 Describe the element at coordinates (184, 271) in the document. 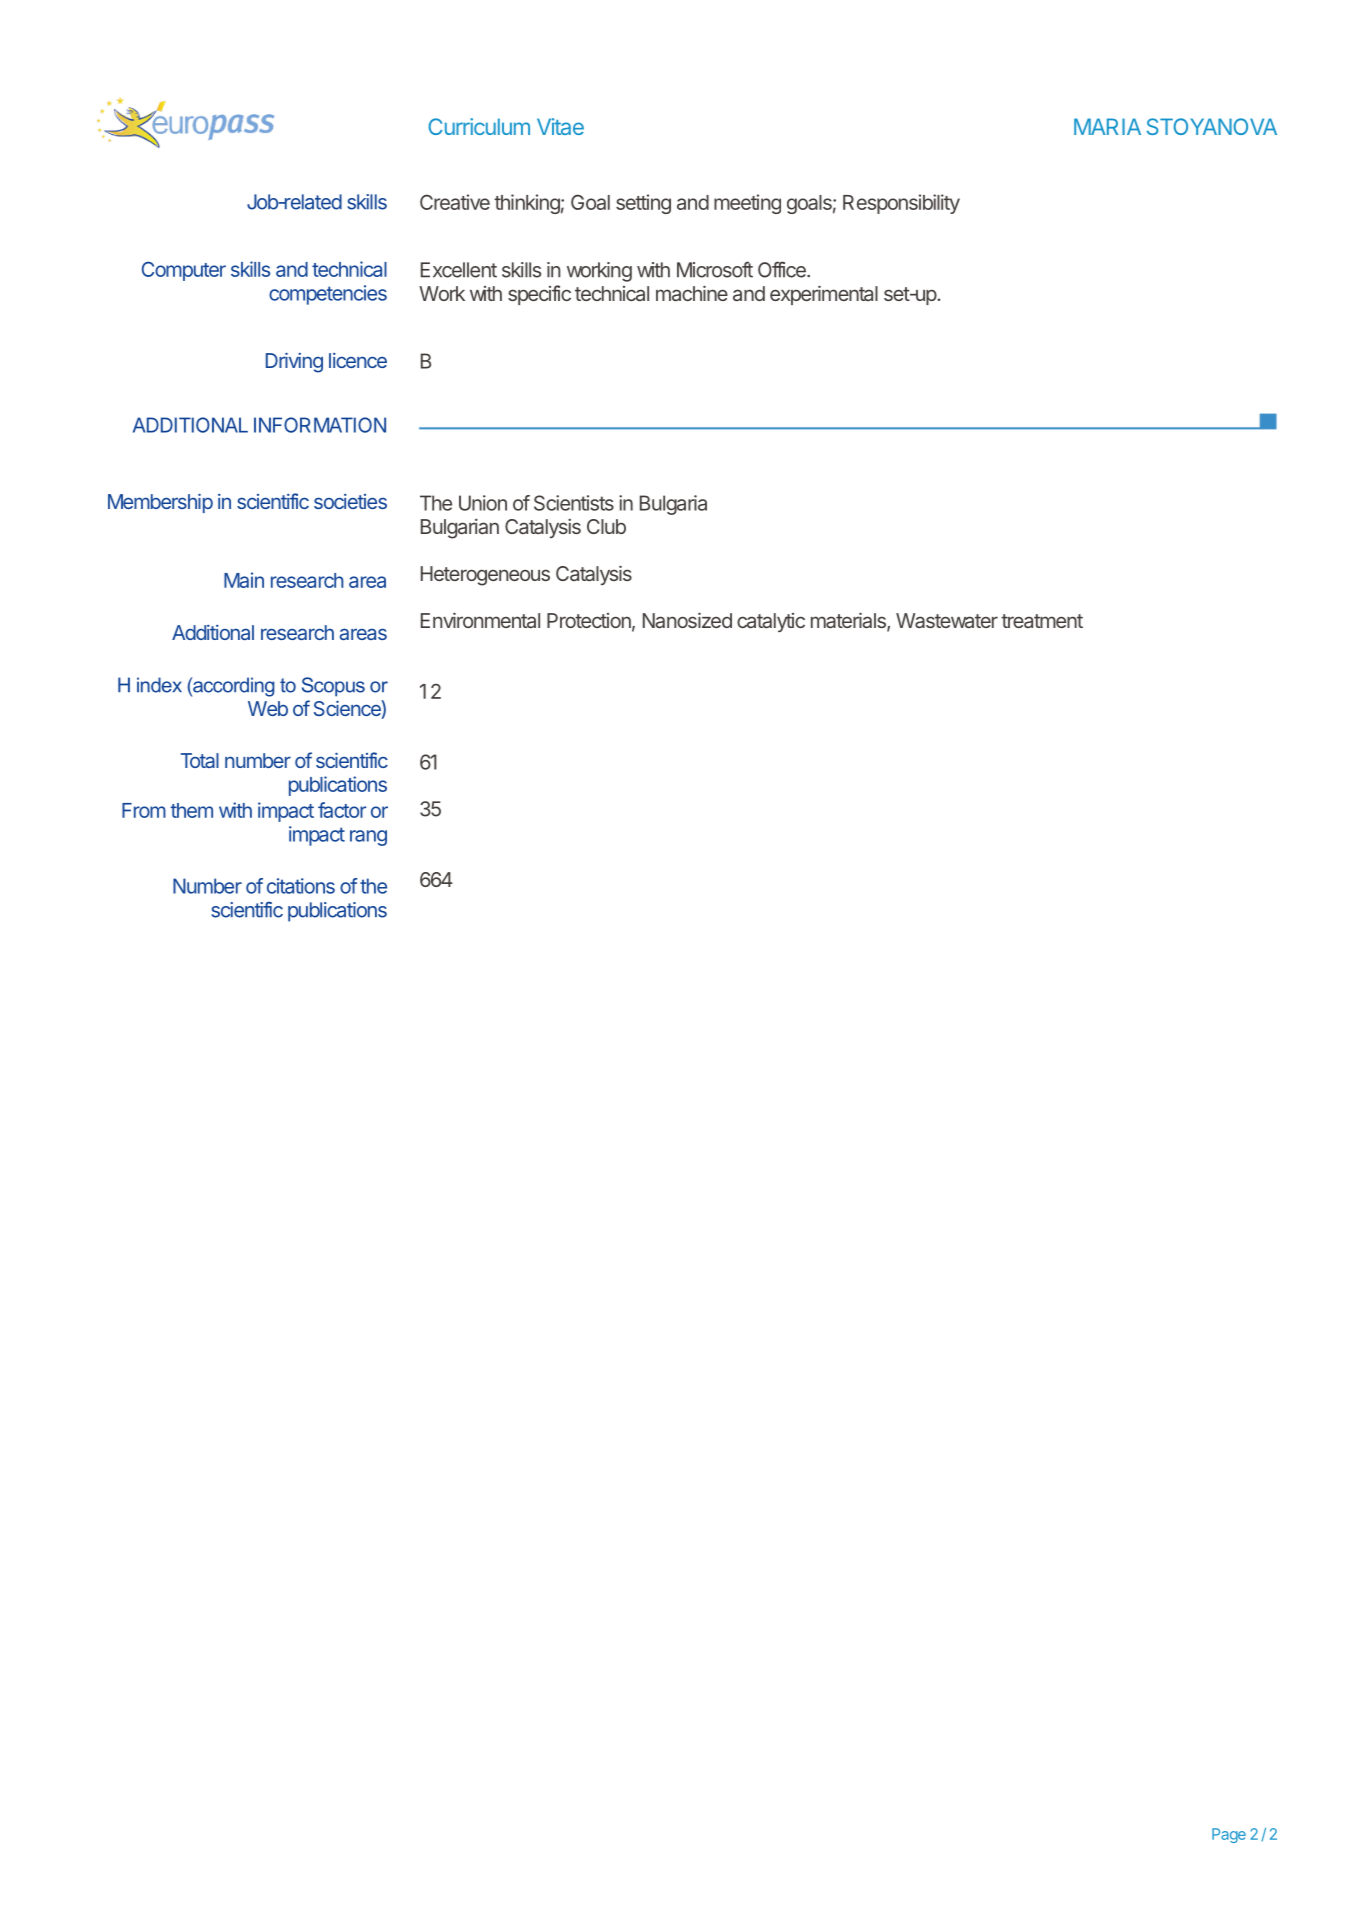

I see `Computer` at that location.
